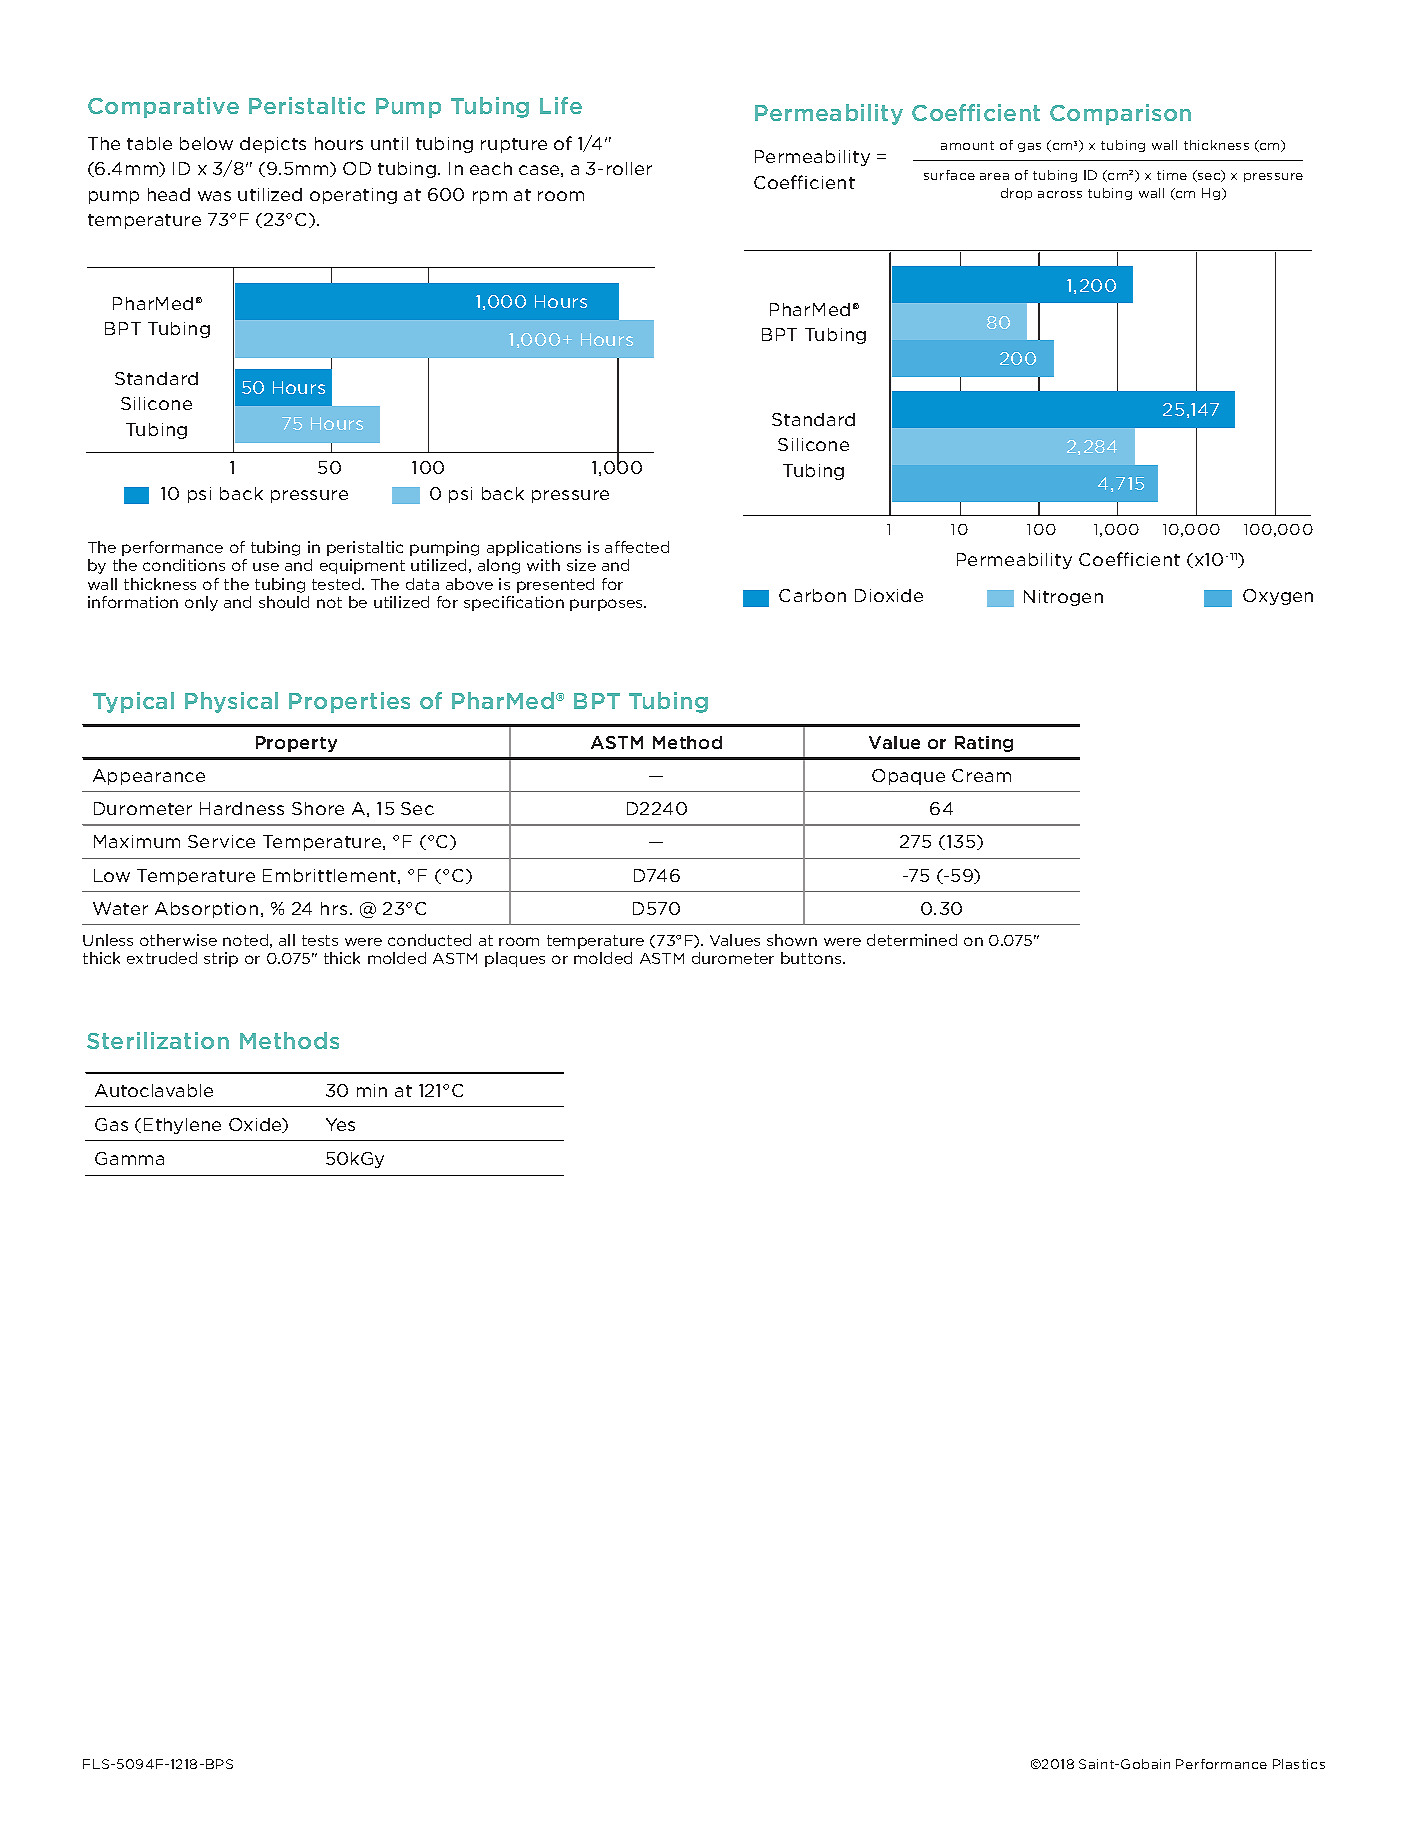  I want to click on time, so click(1172, 175).
